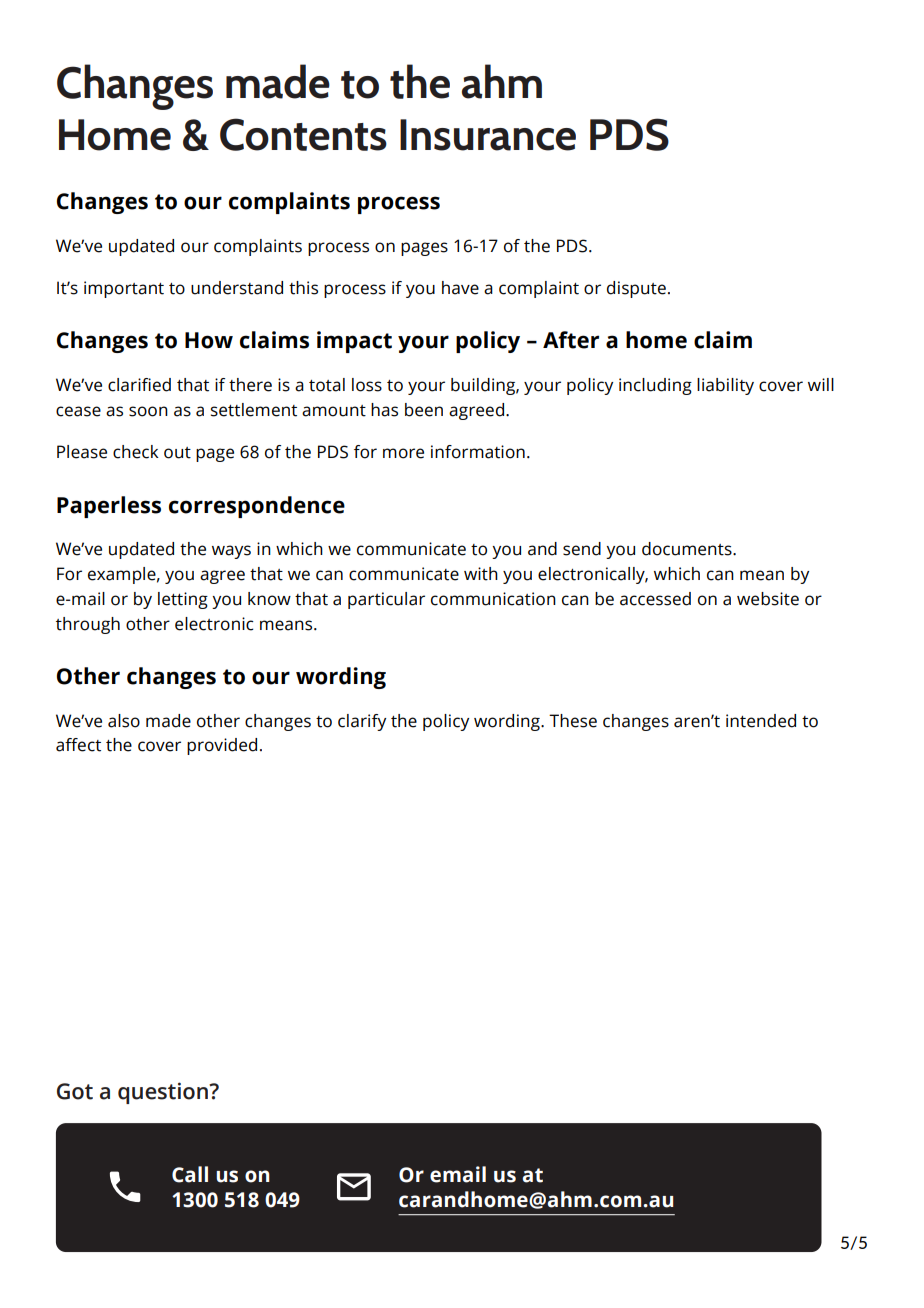  I want to click on website, so click(768, 599).
